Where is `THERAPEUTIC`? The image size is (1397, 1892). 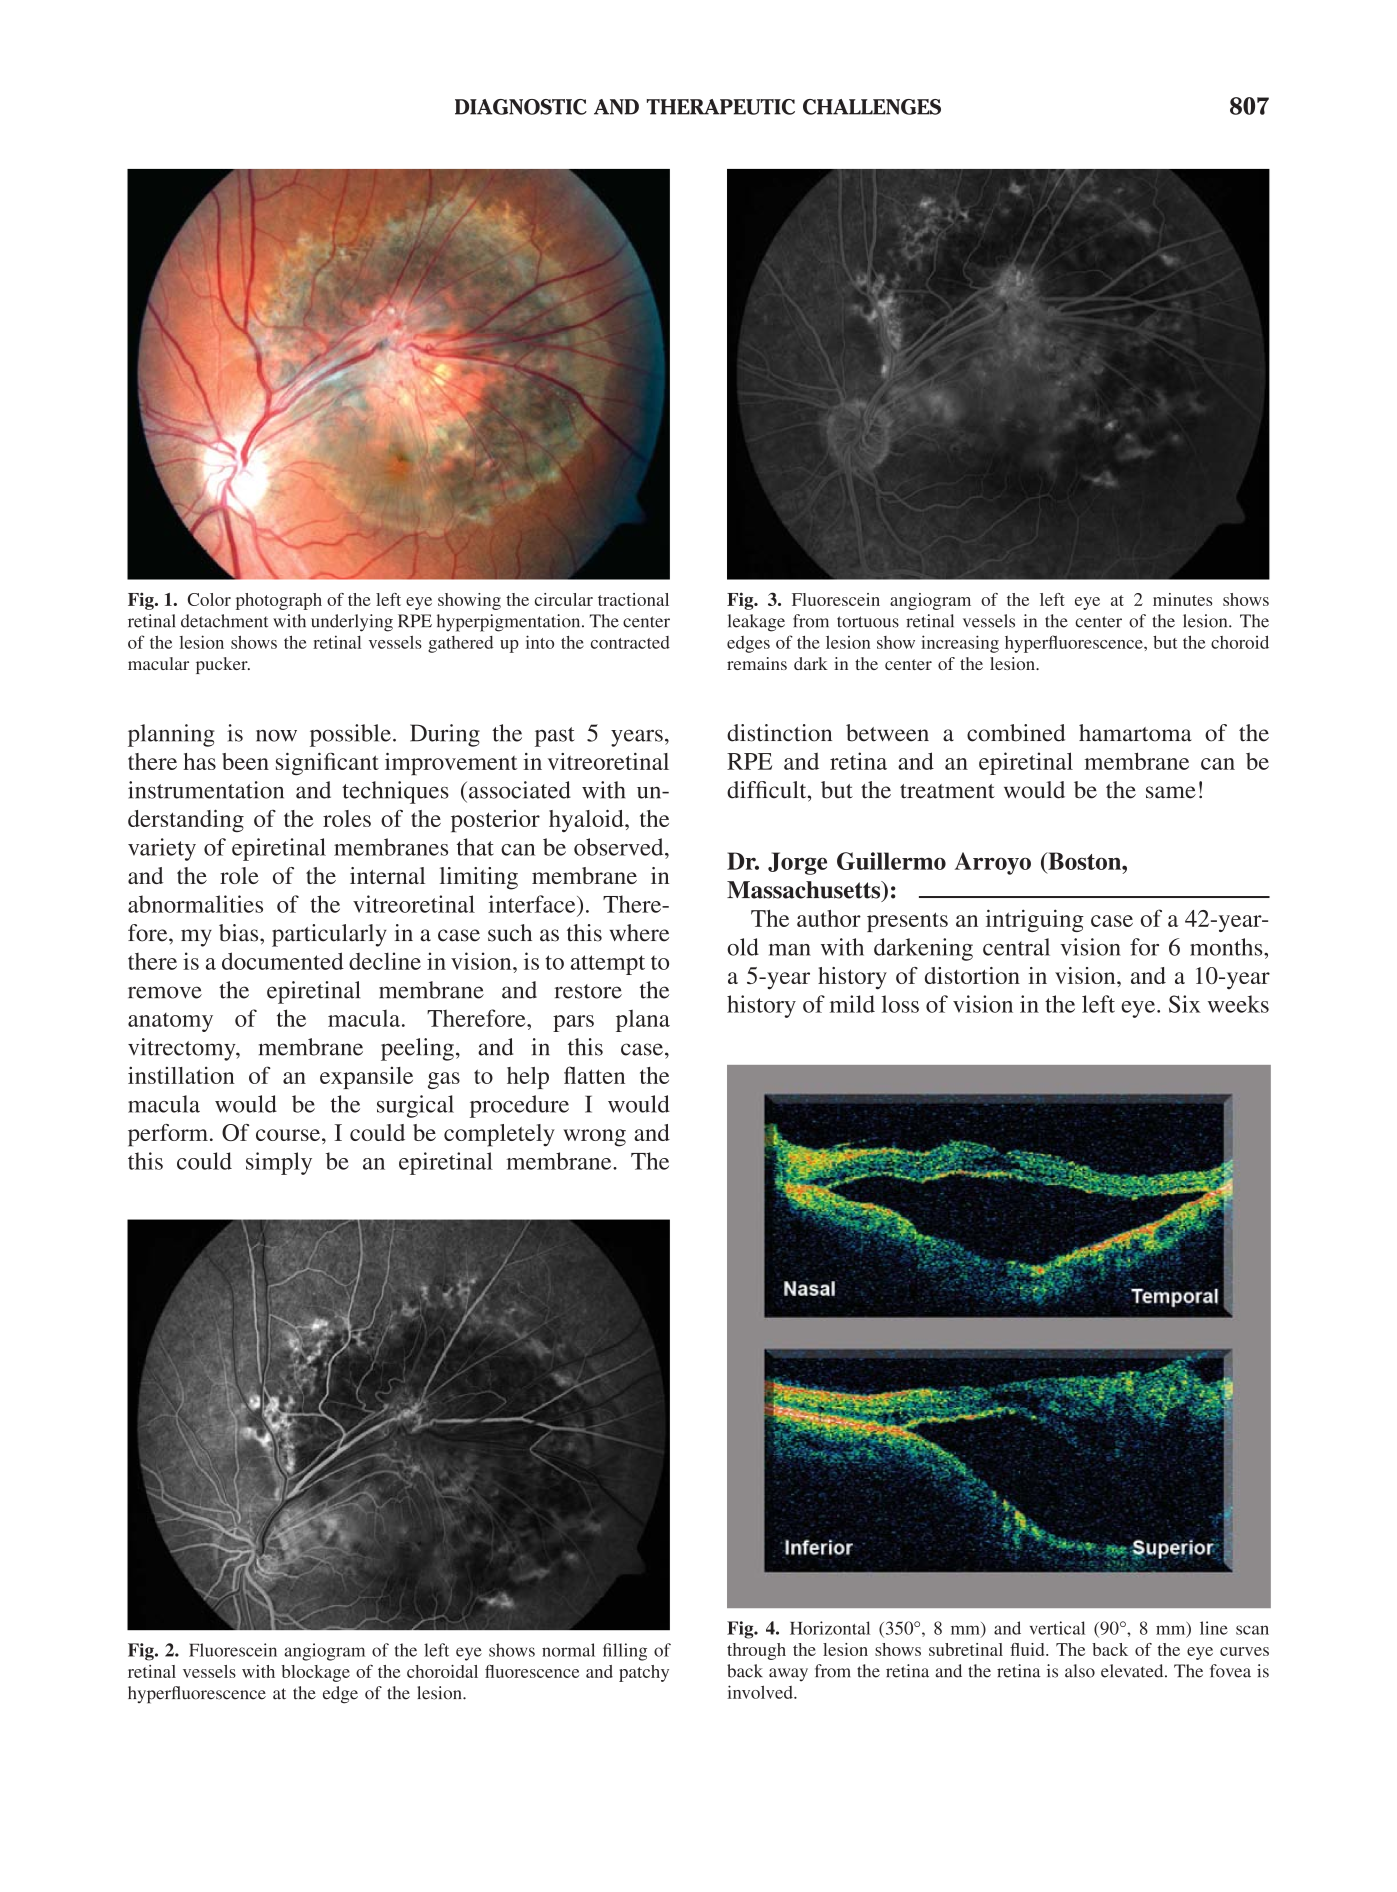 THERAPEUTIC is located at coordinates (721, 107).
